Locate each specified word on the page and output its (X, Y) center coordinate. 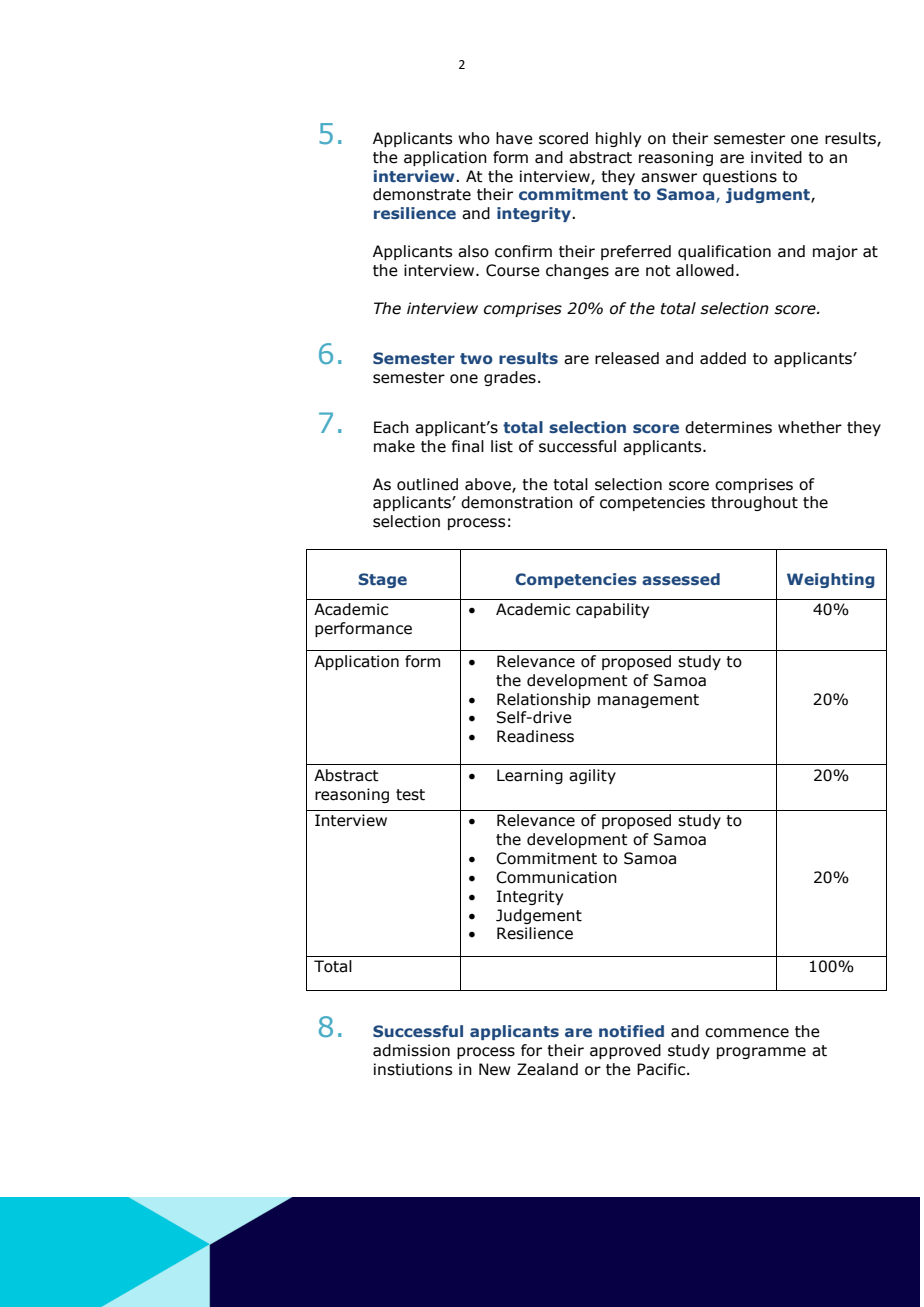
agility (592, 776)
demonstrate (422, 194)
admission (411, 1050)
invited (776, 157)
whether (810, 427)
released (627, 358)
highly (618, 139)
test (410, 795)
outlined (427, 484)
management (648, 701)
